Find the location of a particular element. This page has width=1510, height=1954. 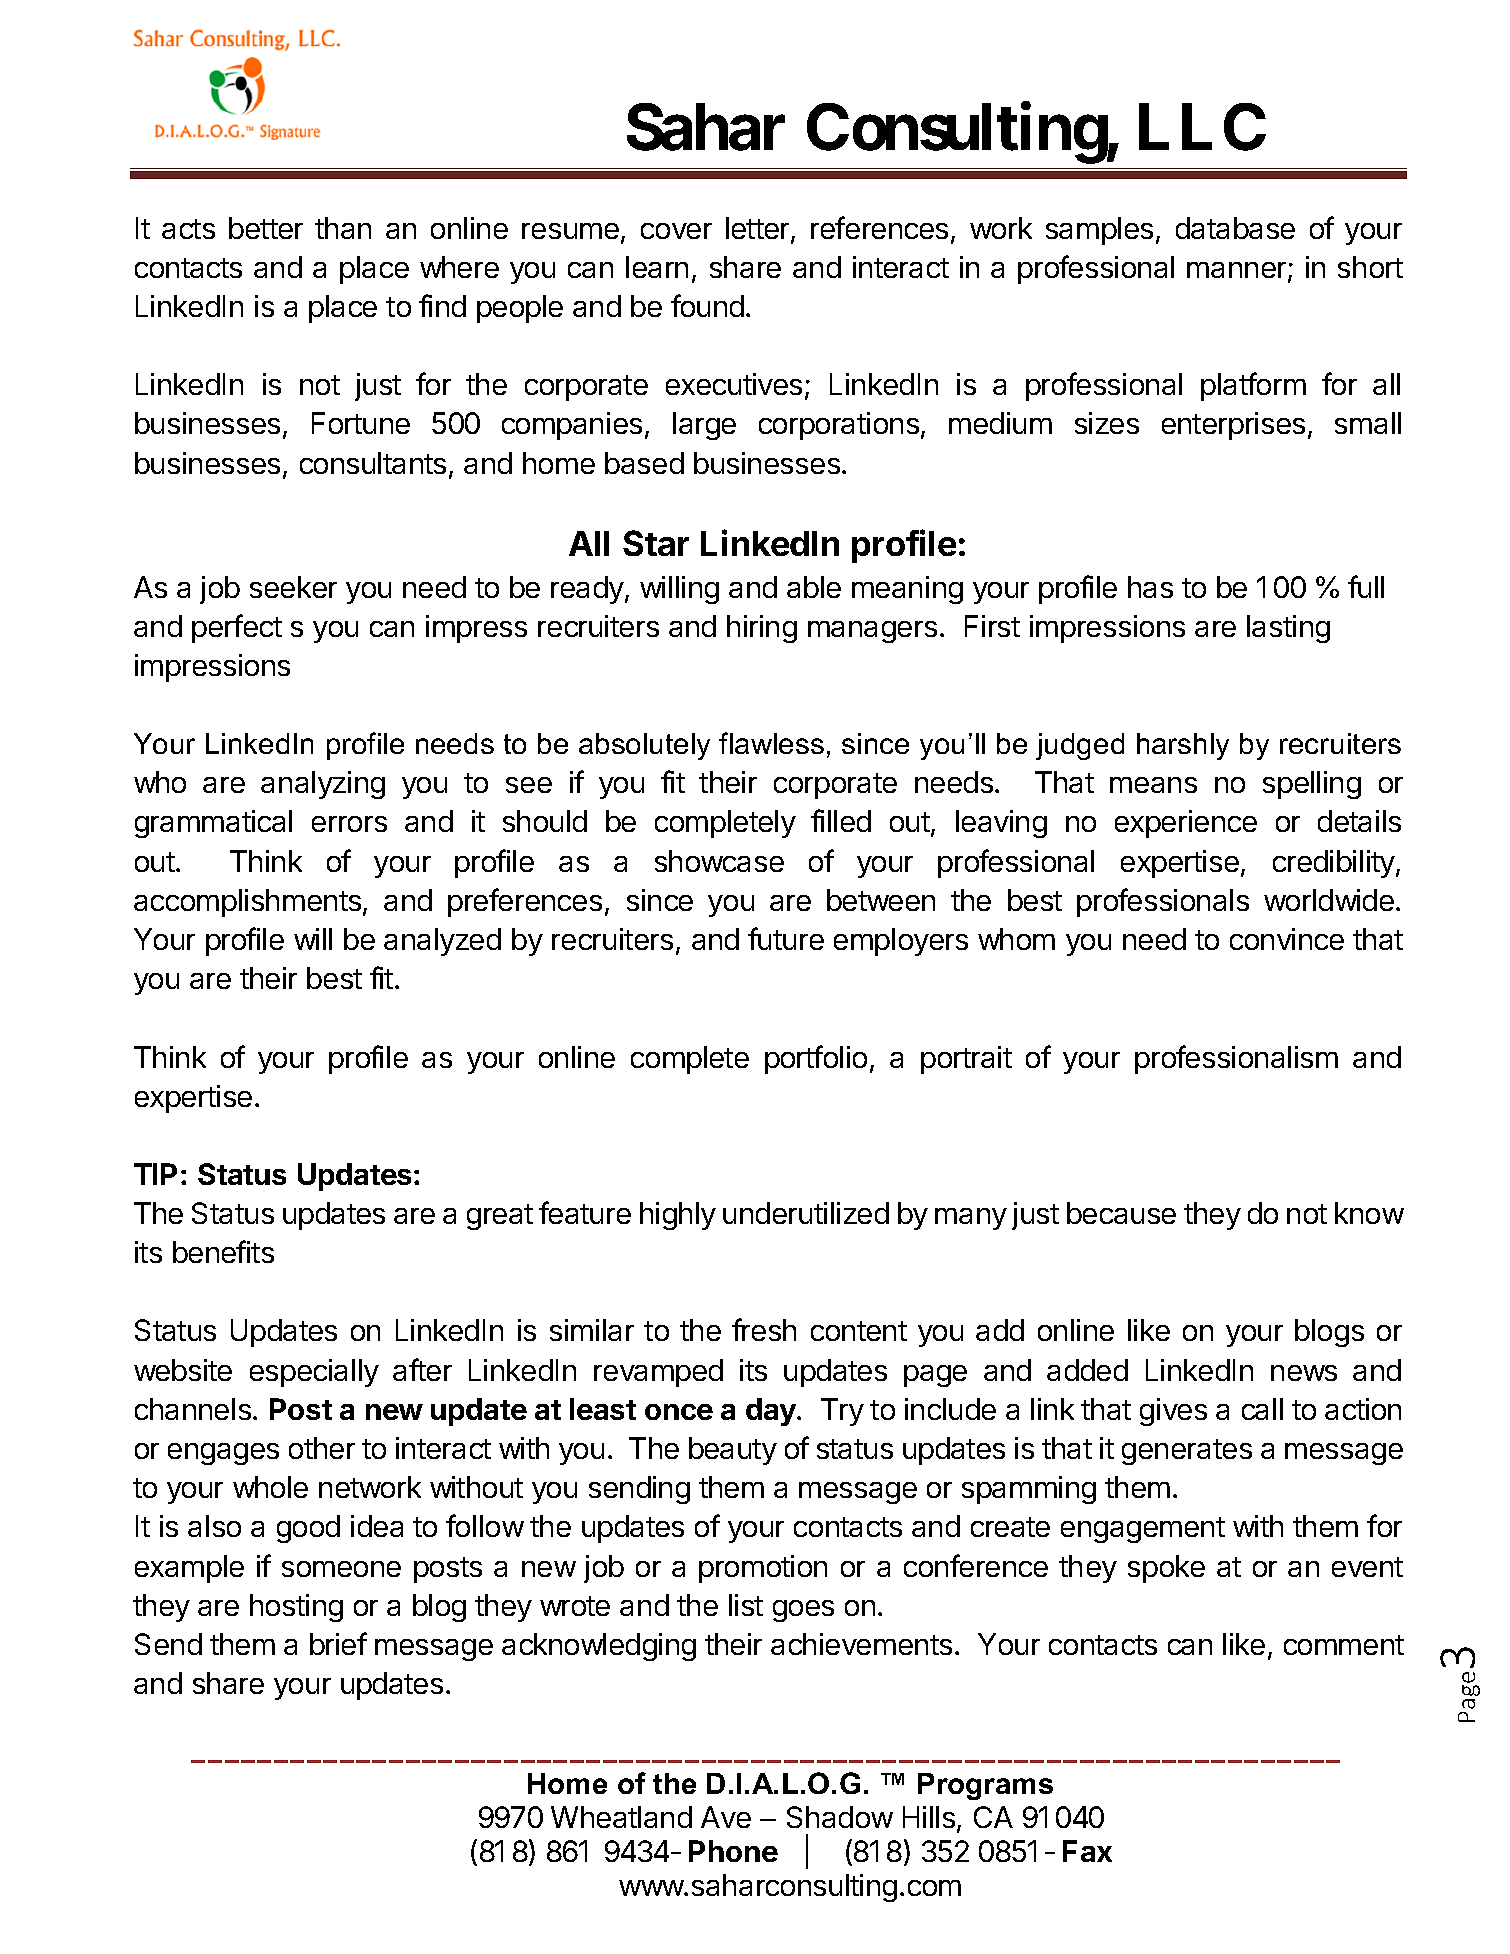

Ave is located at coordinates (726, 1817).
